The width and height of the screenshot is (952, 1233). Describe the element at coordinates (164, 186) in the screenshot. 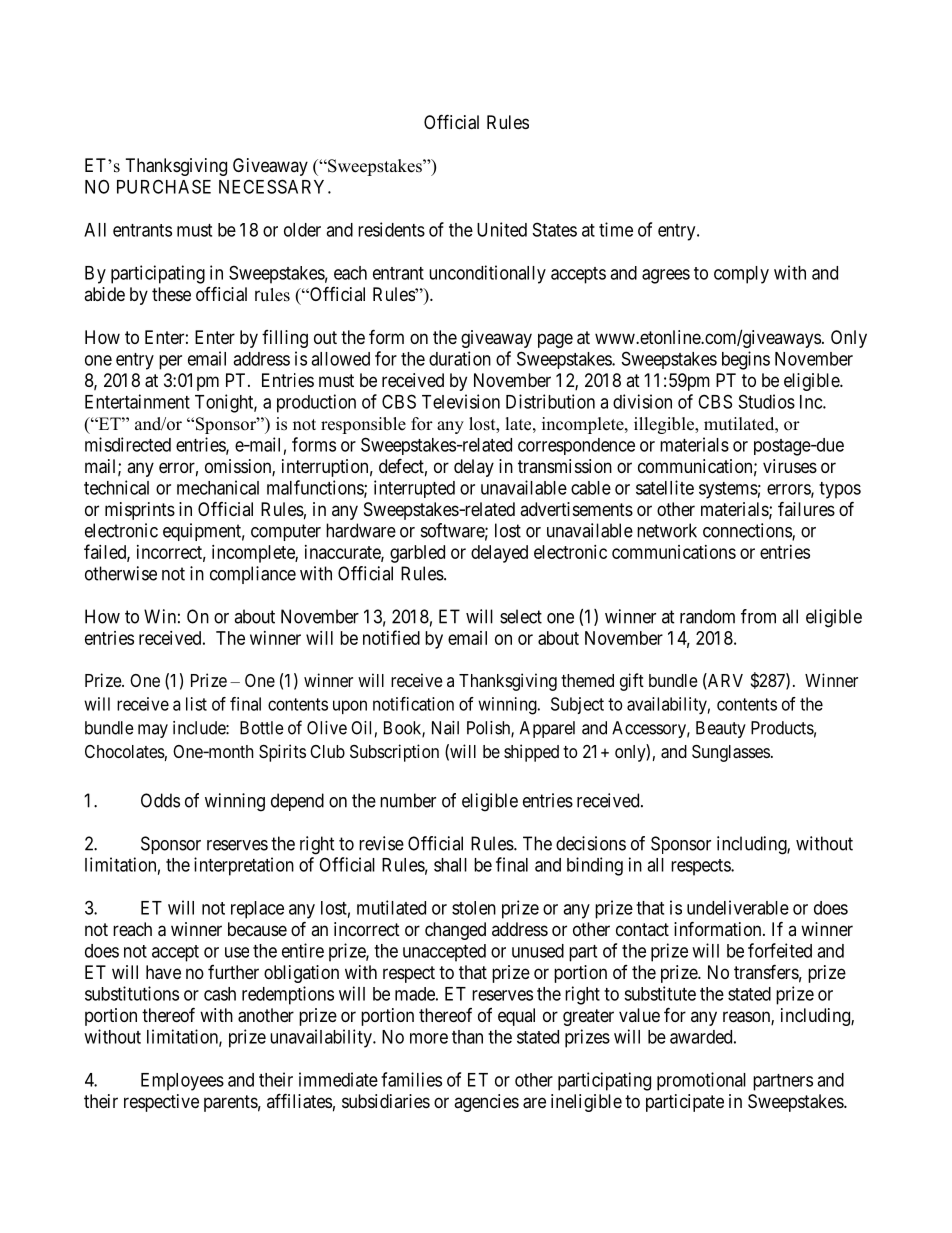

I see `PURCHASE` at that location.
